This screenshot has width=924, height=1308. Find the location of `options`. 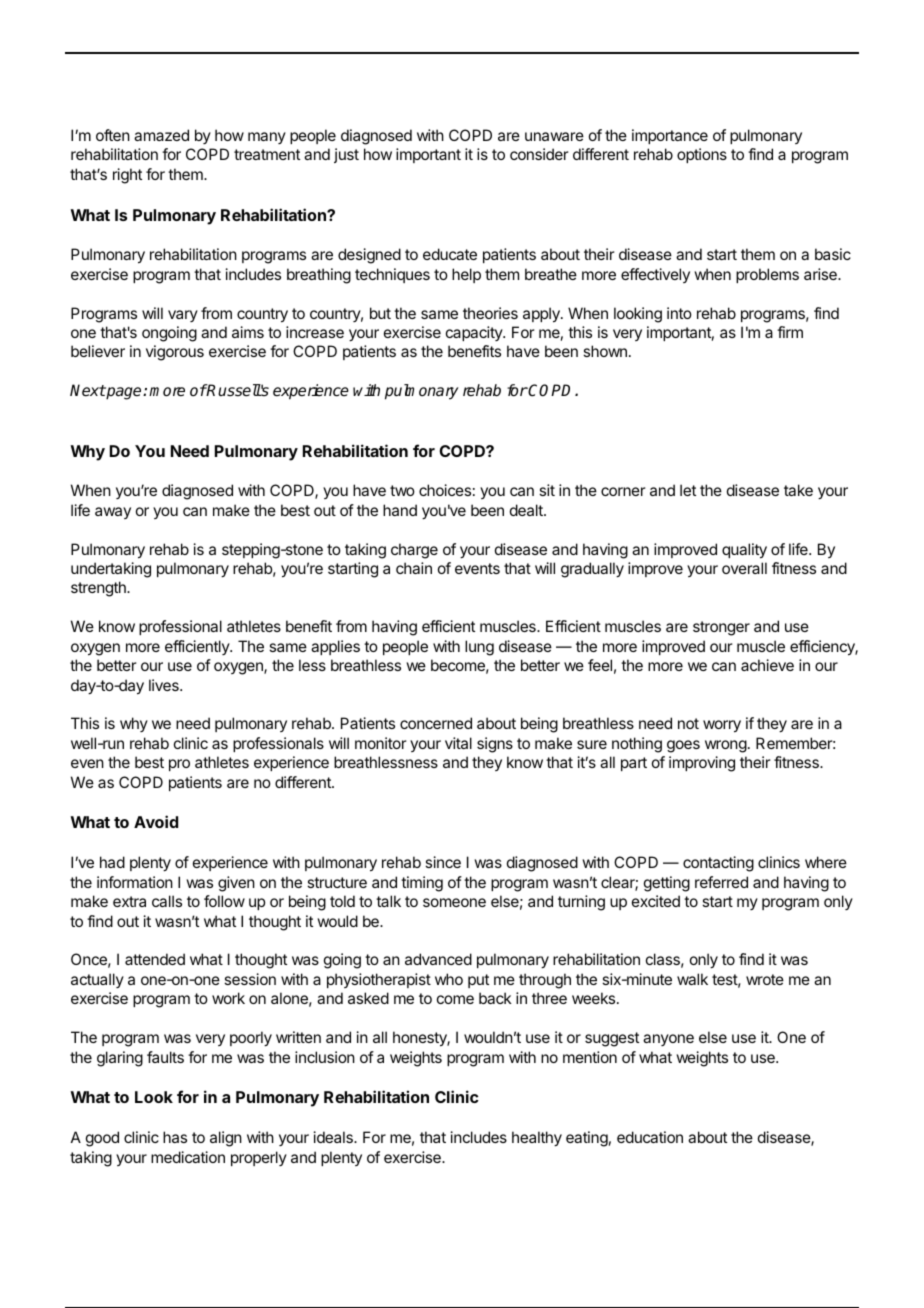

options is located at coordinates (702, 155).
